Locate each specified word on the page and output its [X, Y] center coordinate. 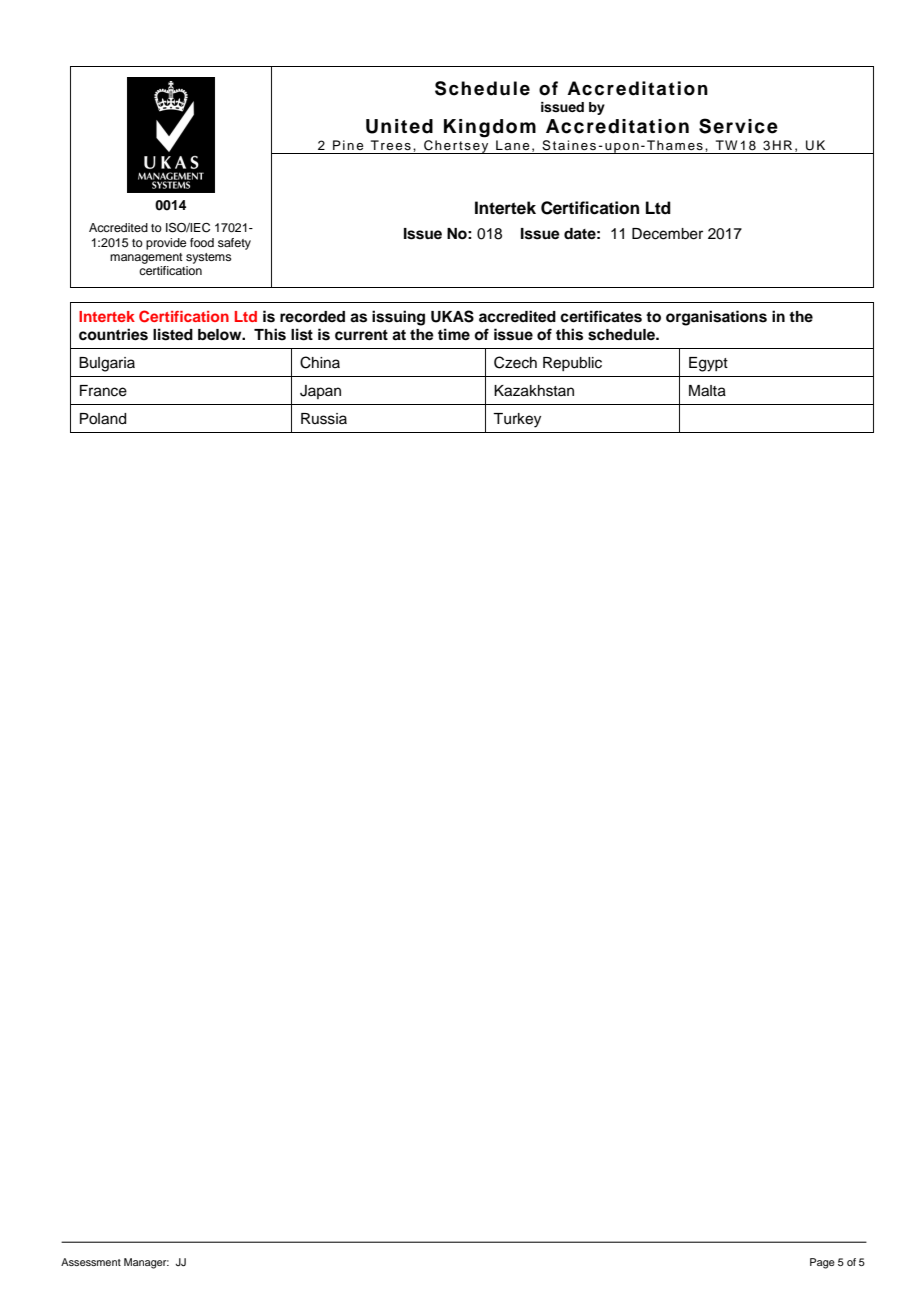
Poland [103, 419]
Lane [513, 145]
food [202, 242]
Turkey [517, 420]
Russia [324, 419]
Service [738, 126]
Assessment [91, 1262]
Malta [707, 391]
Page [822, 1263]
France [103, 391]
